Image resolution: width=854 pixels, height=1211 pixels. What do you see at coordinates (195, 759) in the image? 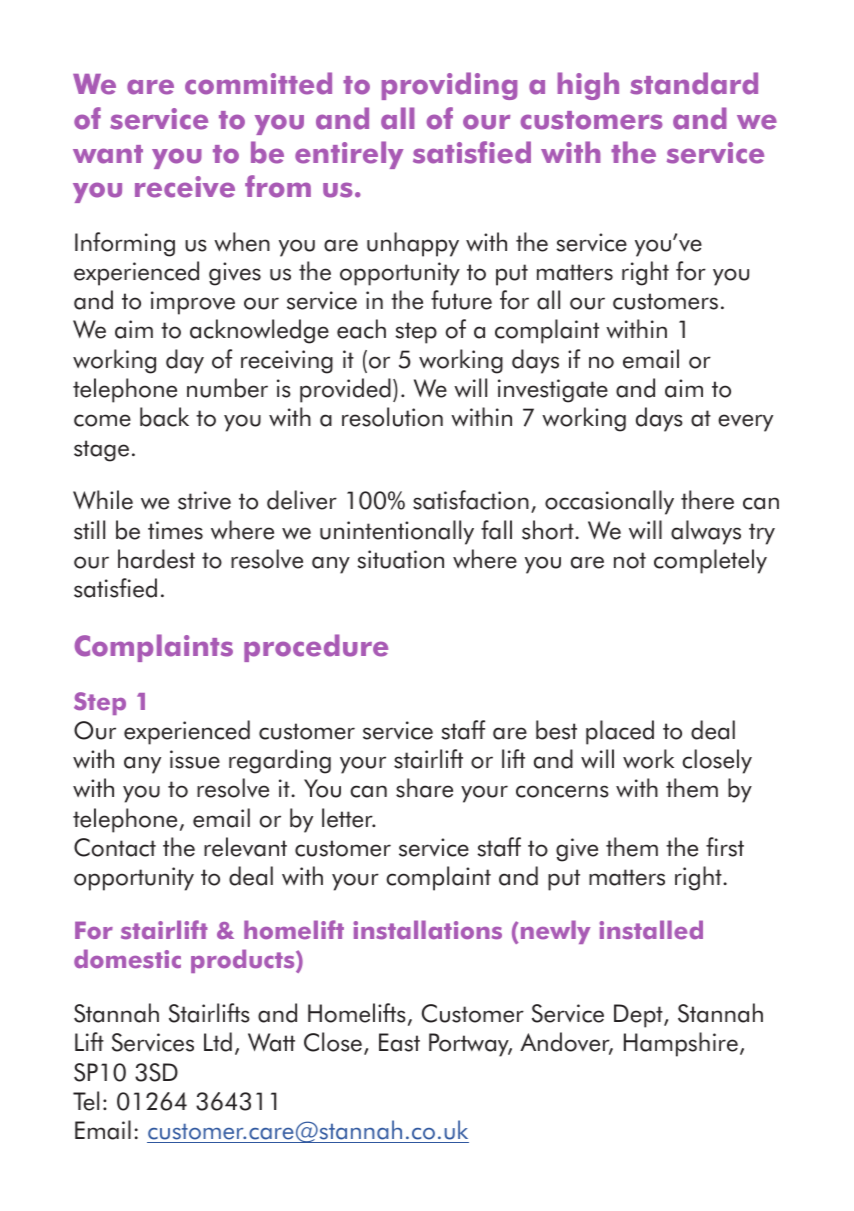
I see `issue` at bounding box center [195, 759].
